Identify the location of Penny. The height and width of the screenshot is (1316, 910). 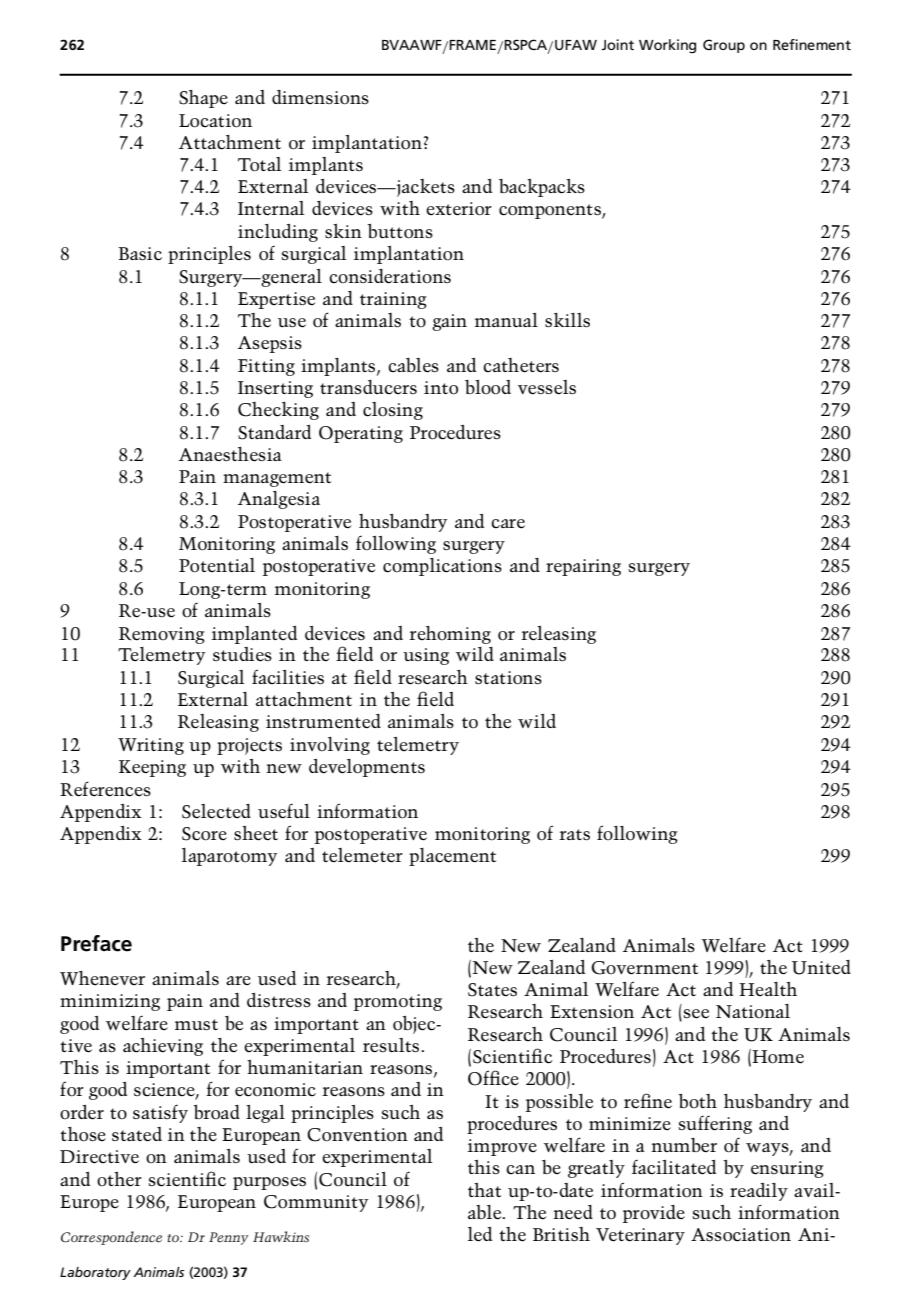
(229, 1238).
